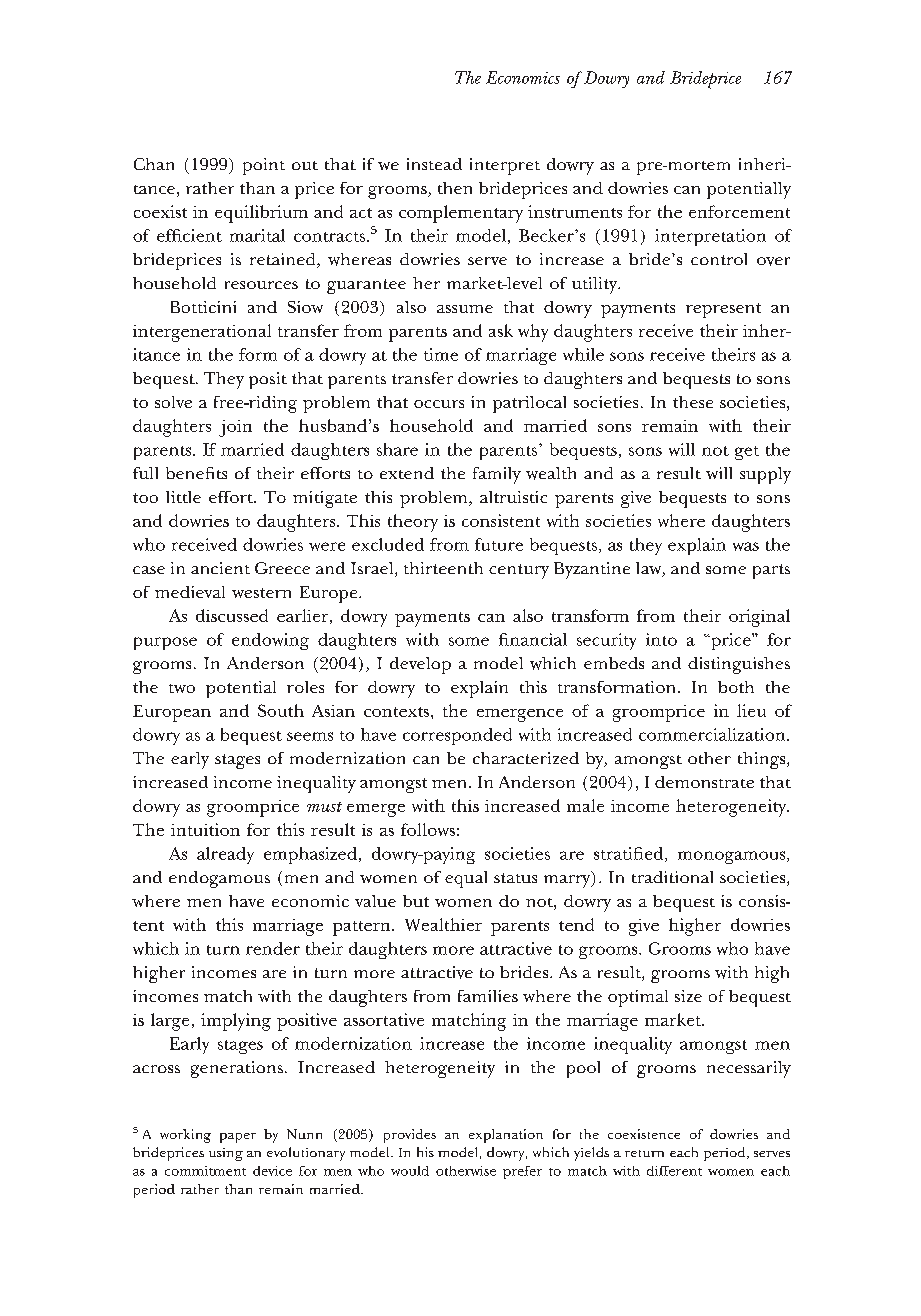  Describe the element at coordinates (455, 188) in the screenshot. I see `then` at that location.
